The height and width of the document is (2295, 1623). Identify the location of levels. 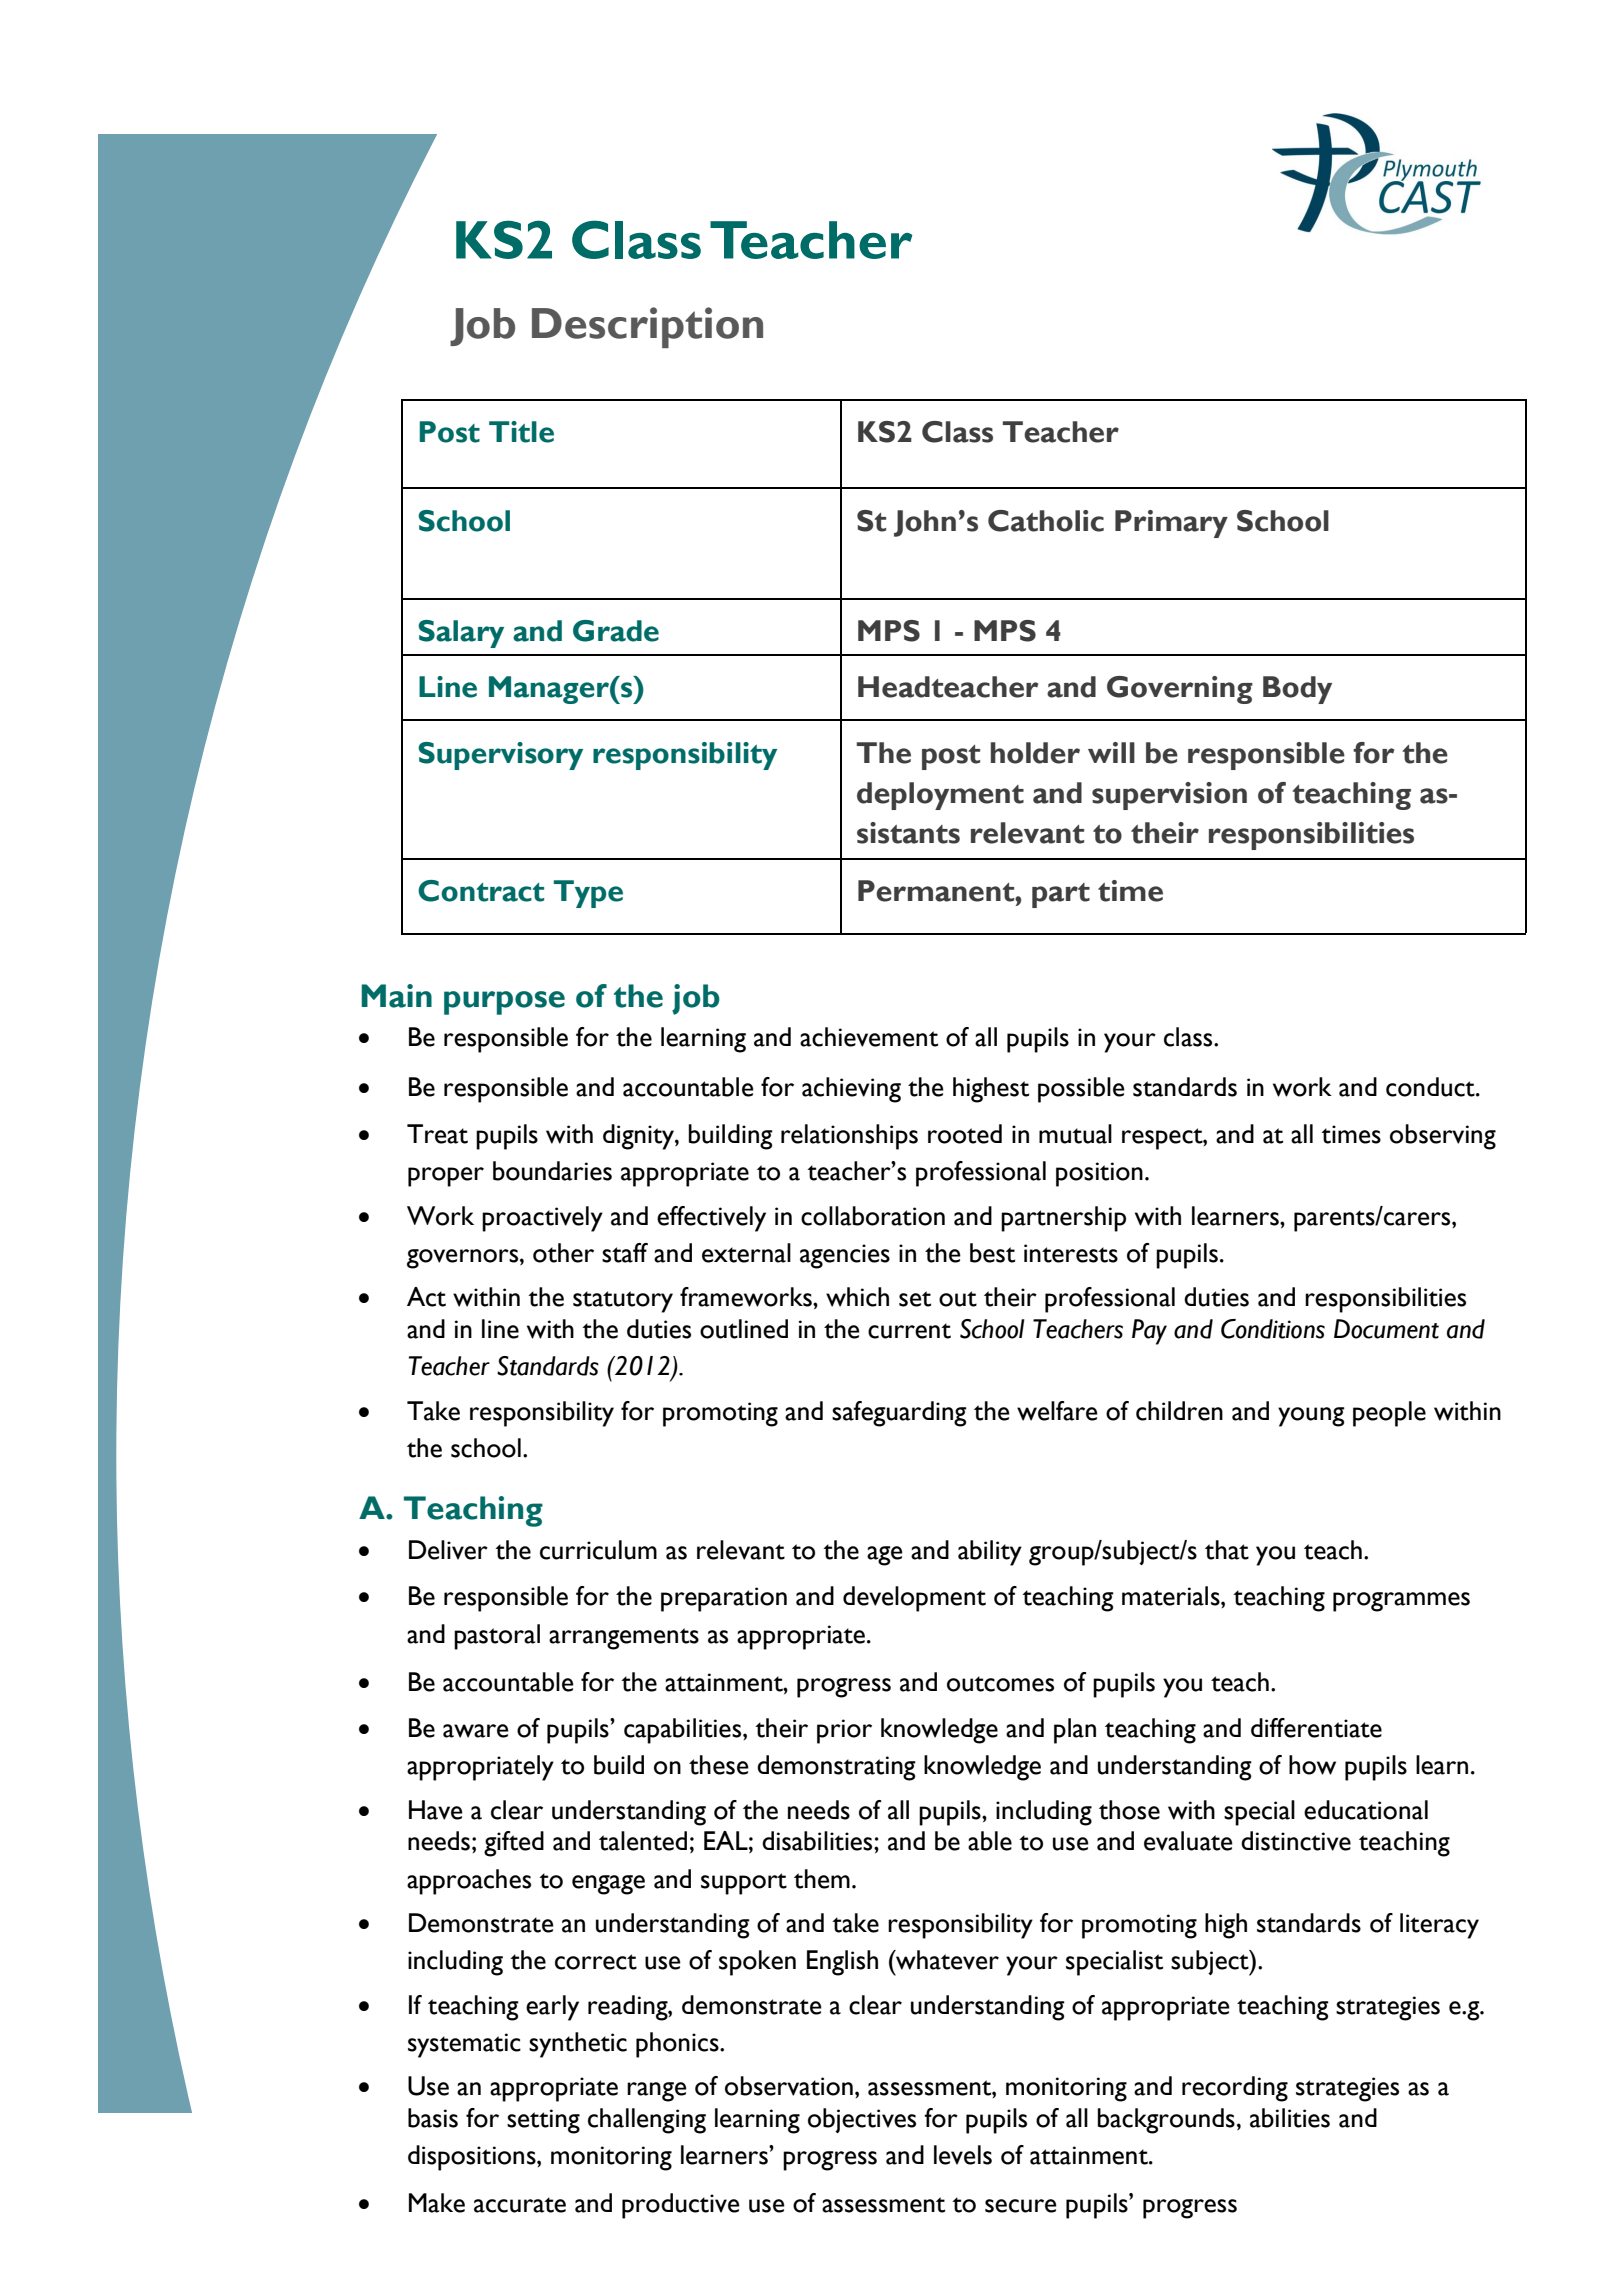
(963, 2155).
